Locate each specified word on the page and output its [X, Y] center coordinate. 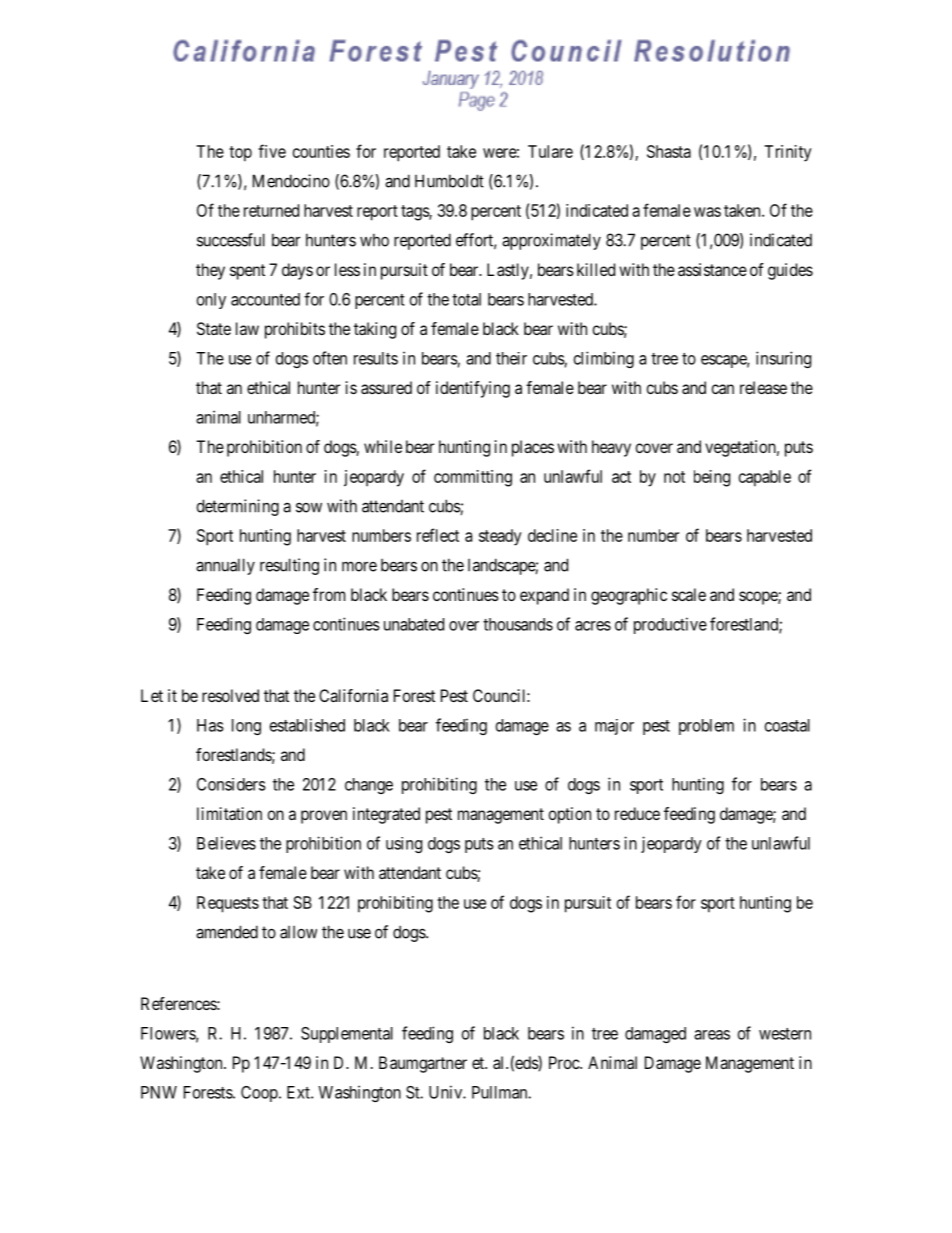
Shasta [669, 151]
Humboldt [449, 181]
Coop [260, 1094]
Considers [231, 784]
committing [473, 478]
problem [706, 727]
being [712, 478]
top [240, 154]
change [369, 786]
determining [238, 507]
